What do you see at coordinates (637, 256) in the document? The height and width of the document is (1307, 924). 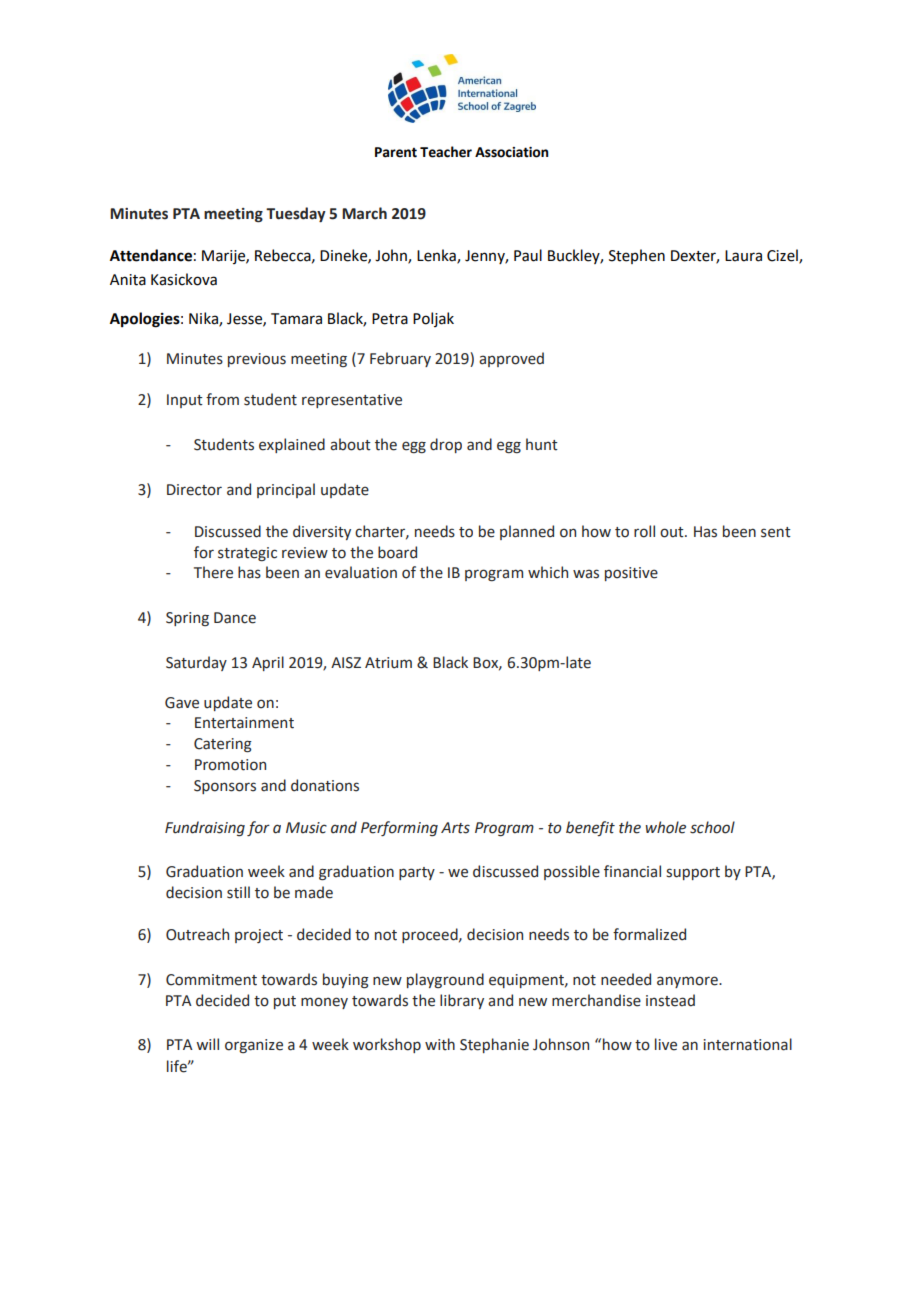 I see `Stephen` at bounding box center [637, 256].
